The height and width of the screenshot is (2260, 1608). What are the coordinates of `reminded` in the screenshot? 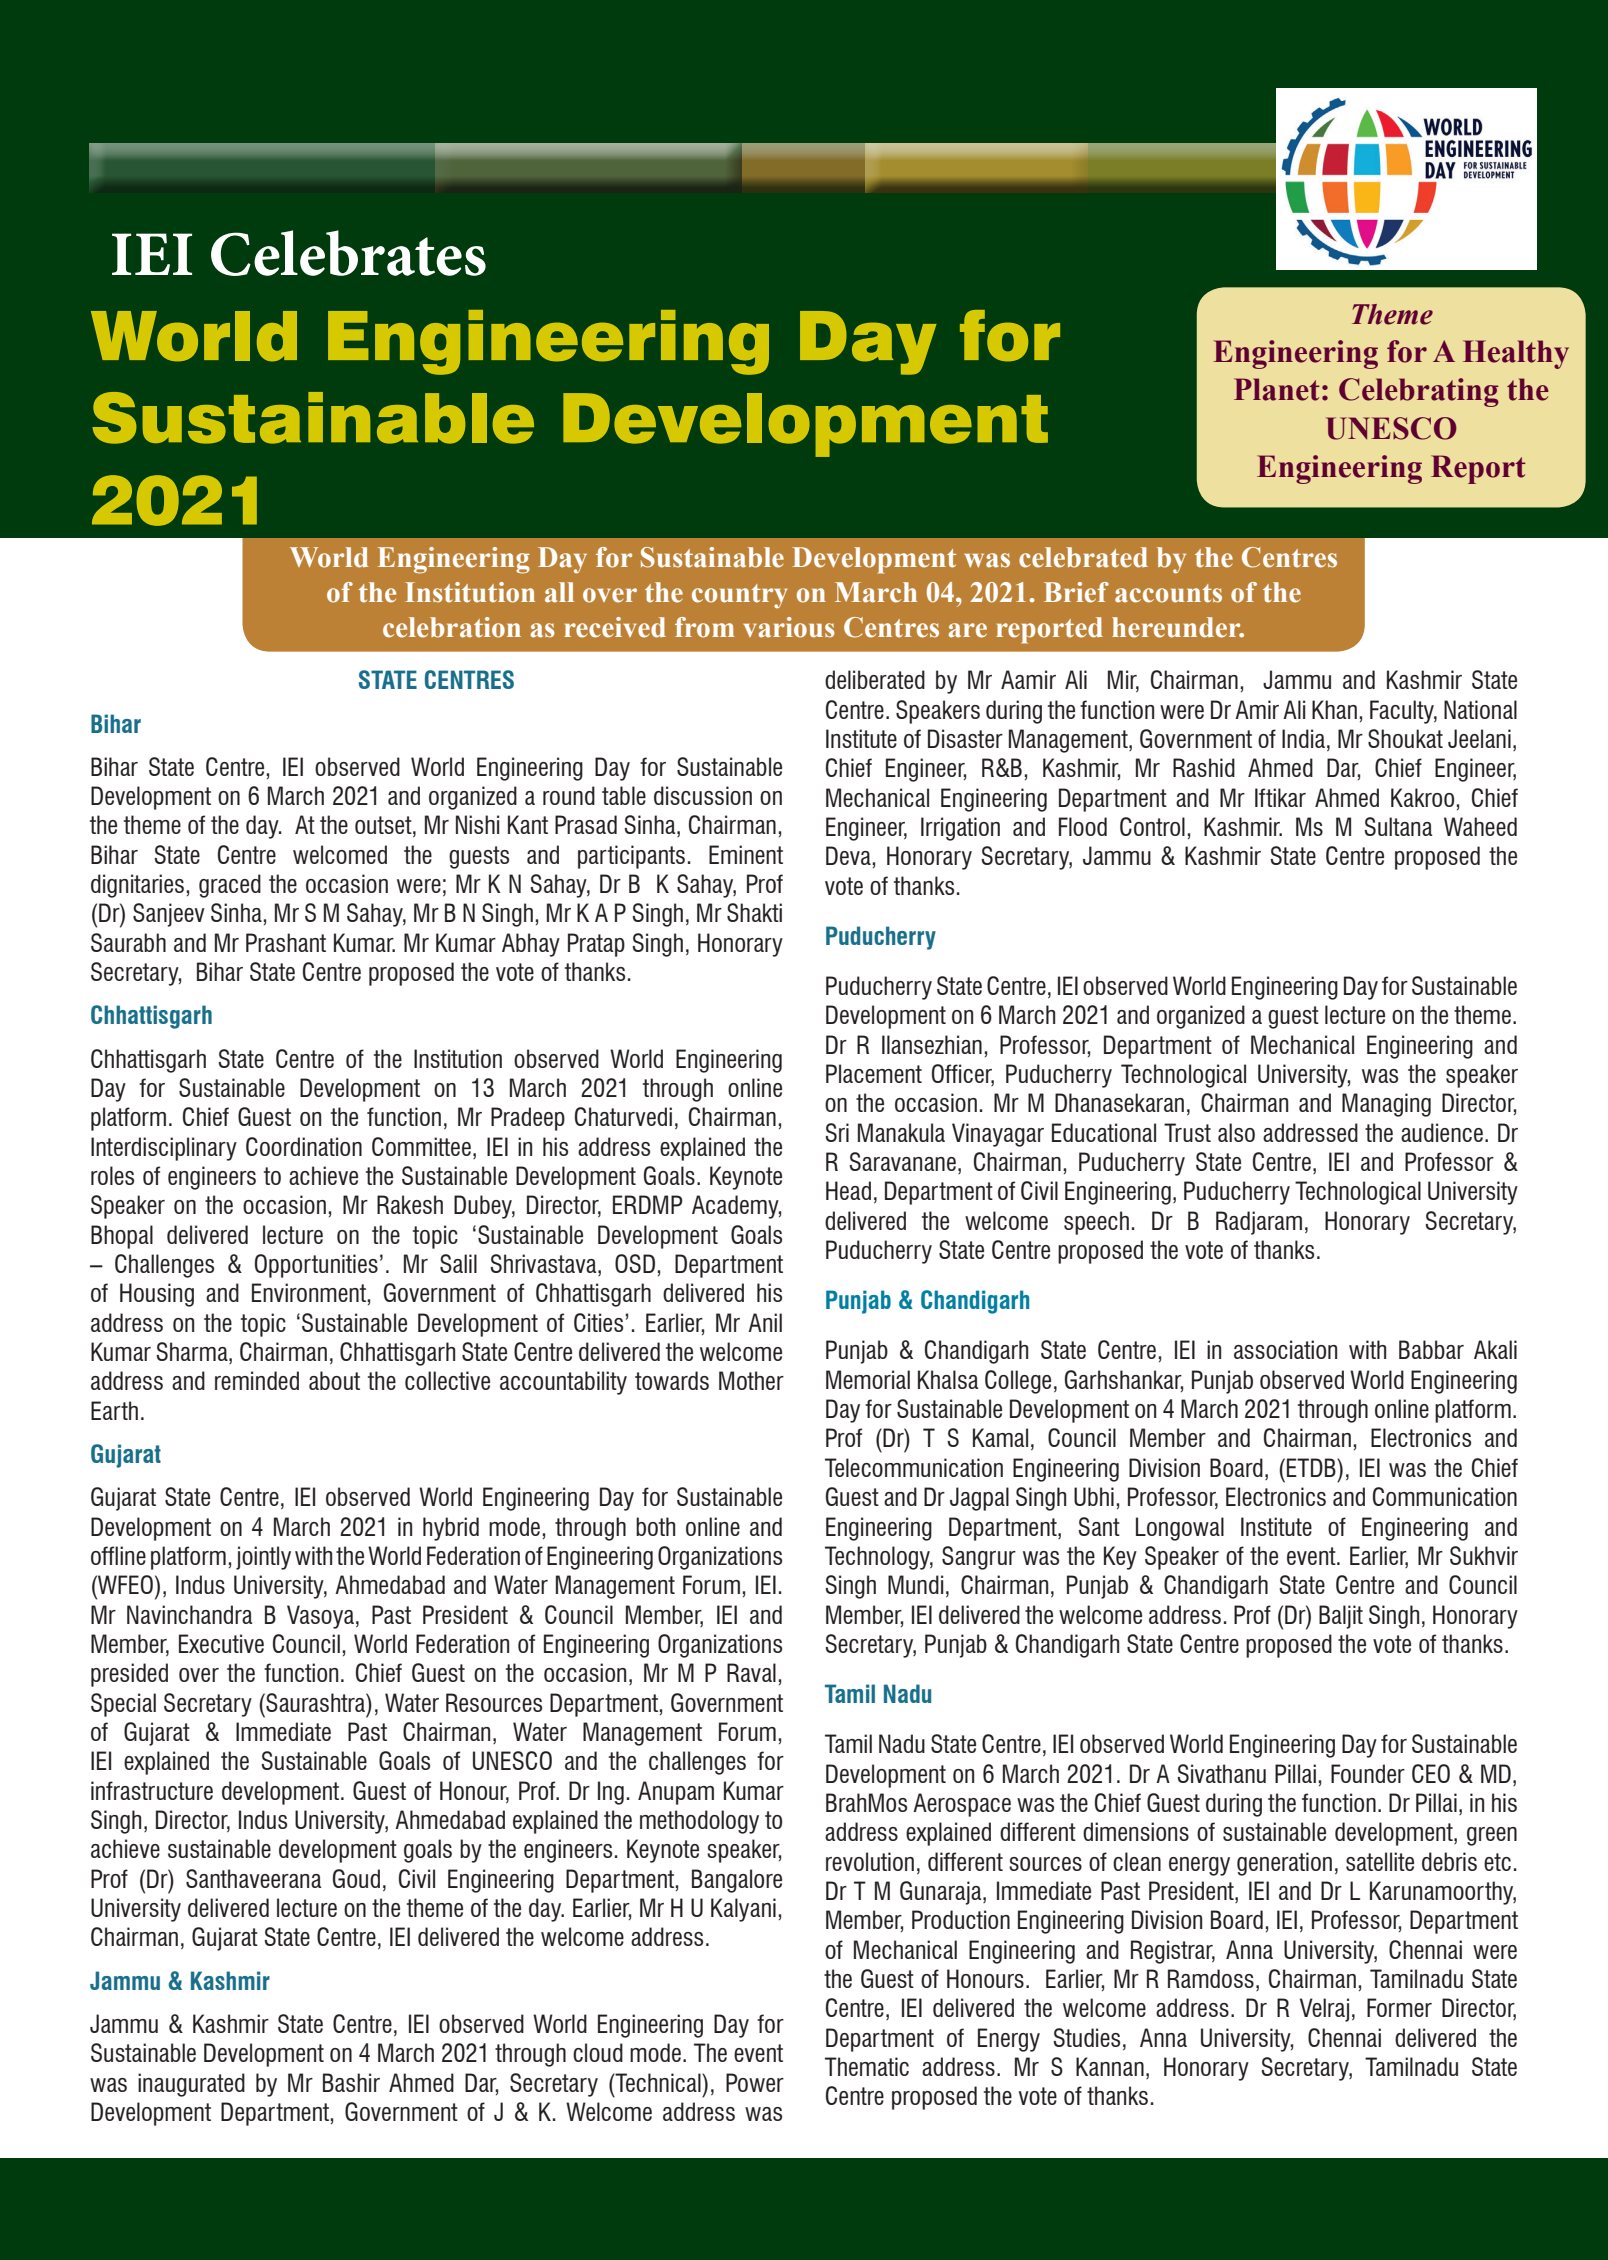 It's located at (257, 1380).
